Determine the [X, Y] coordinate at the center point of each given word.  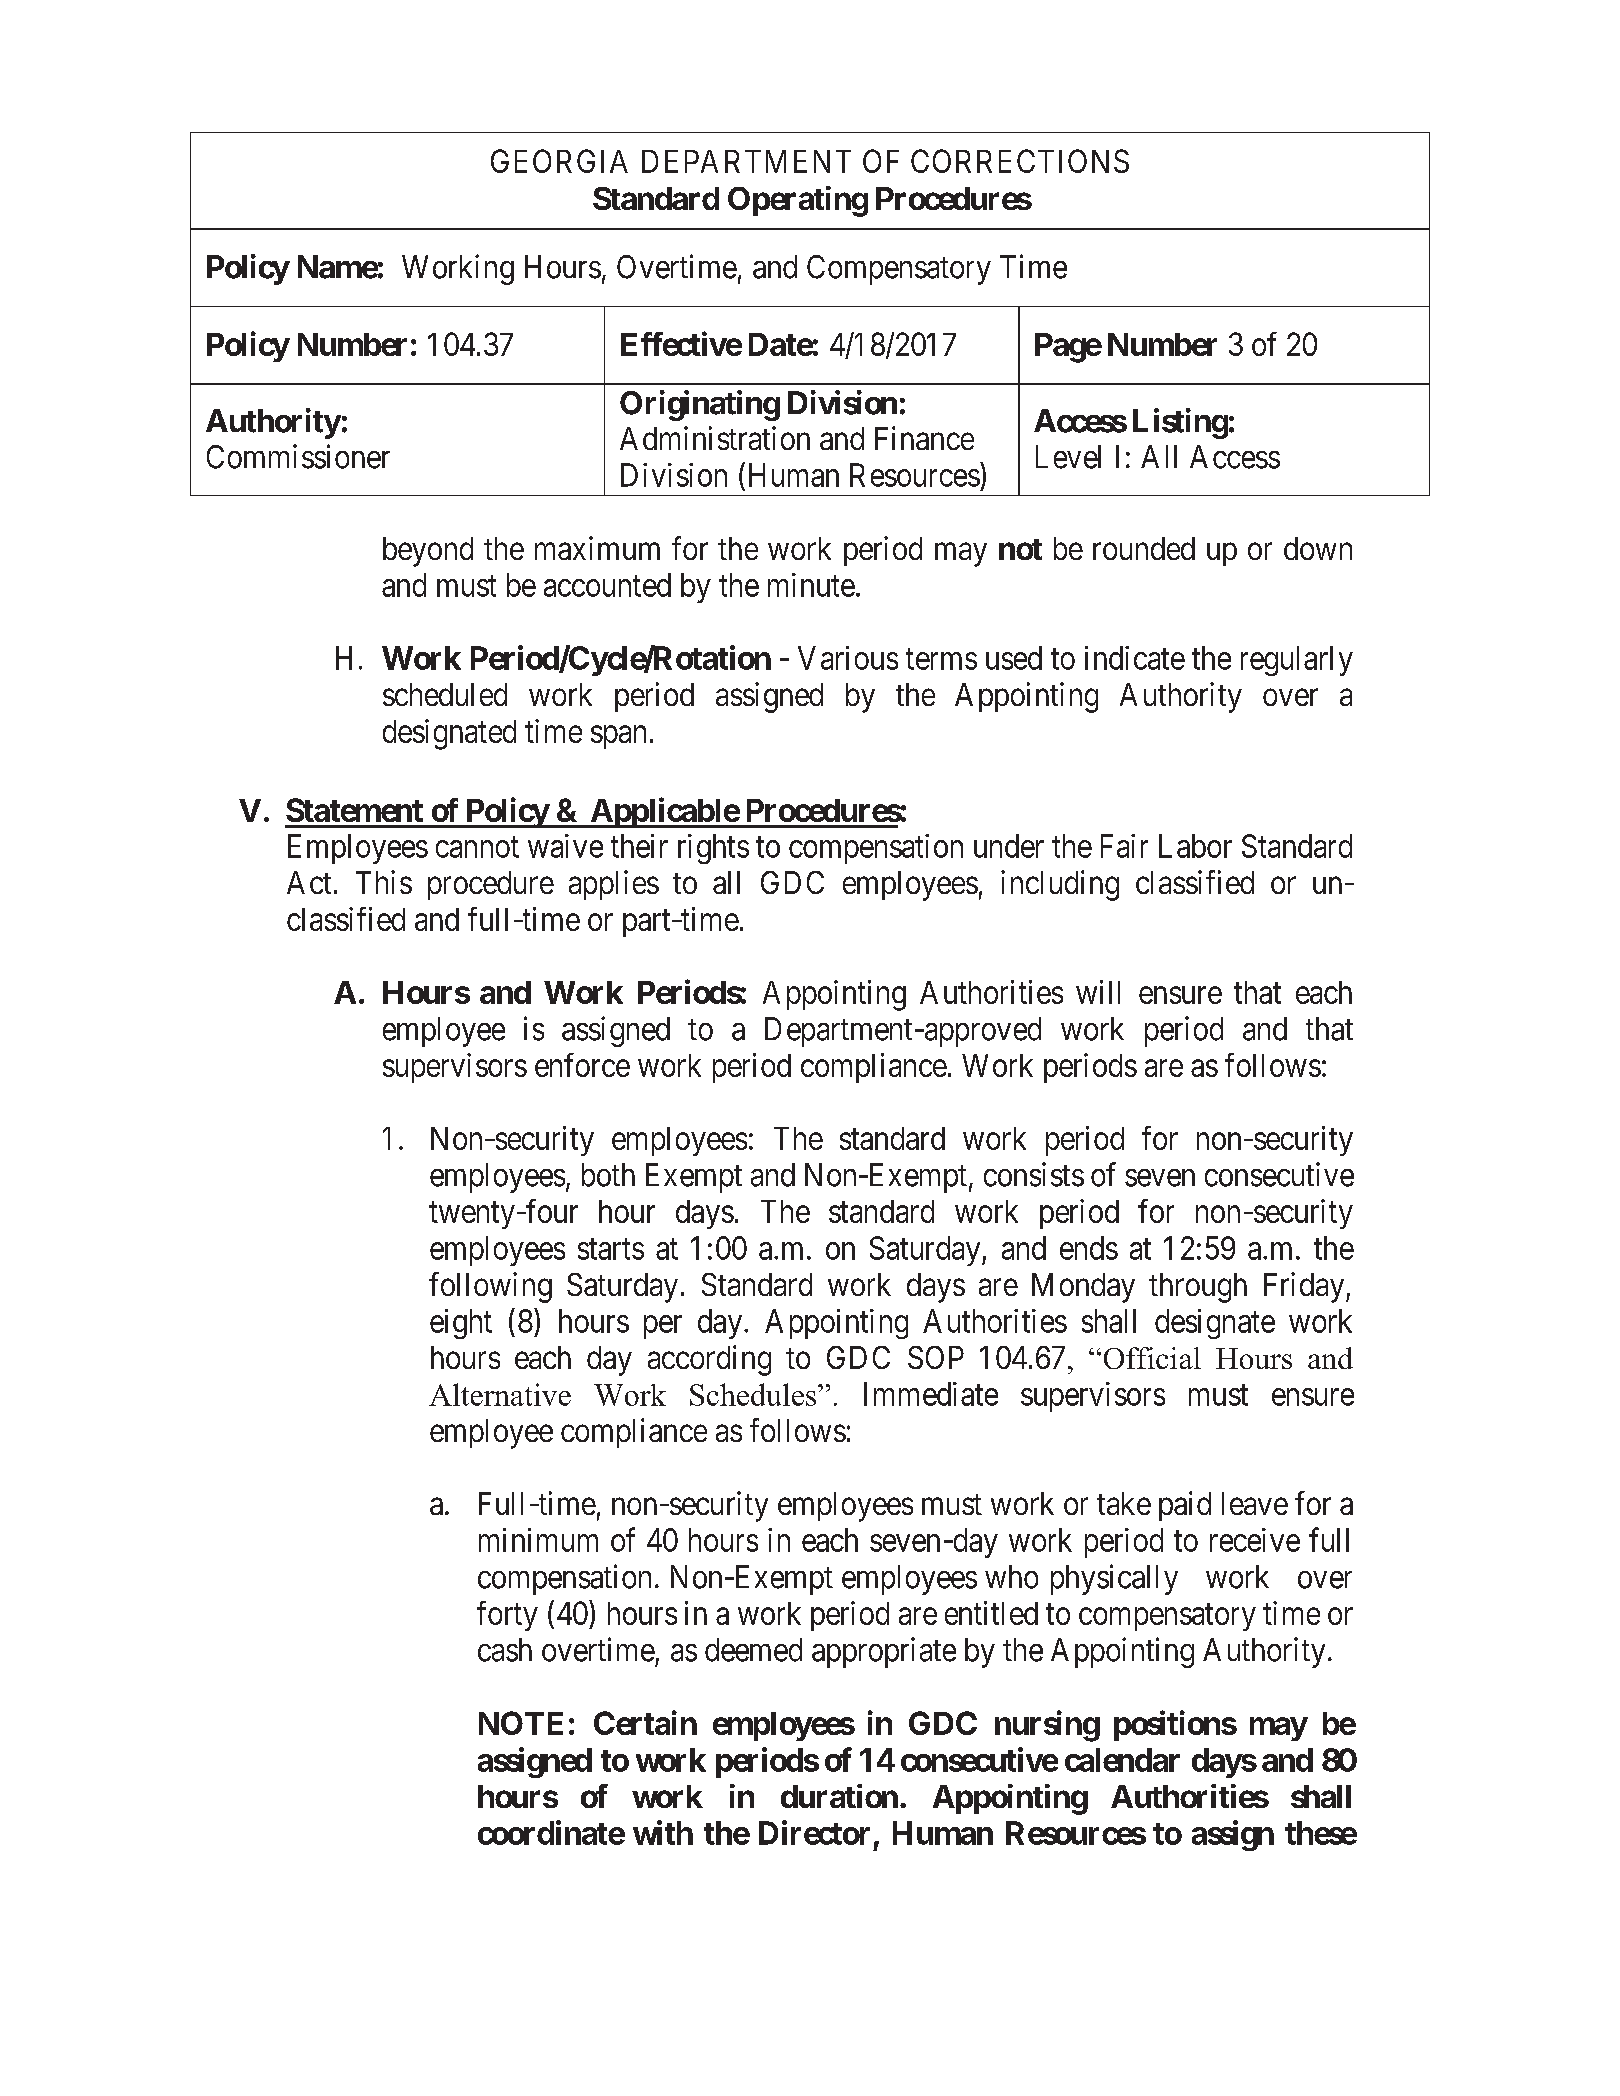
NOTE [521, 1723]
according [709, 1360]
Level [1068, 457]
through [1198, 1288]
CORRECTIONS [1020, 161]
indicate [1135, 658]
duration [839, 1796]
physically [1114, 1579]
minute [811, 585]
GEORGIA [559, 161]
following [490, 1287]
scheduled [445, 694]
